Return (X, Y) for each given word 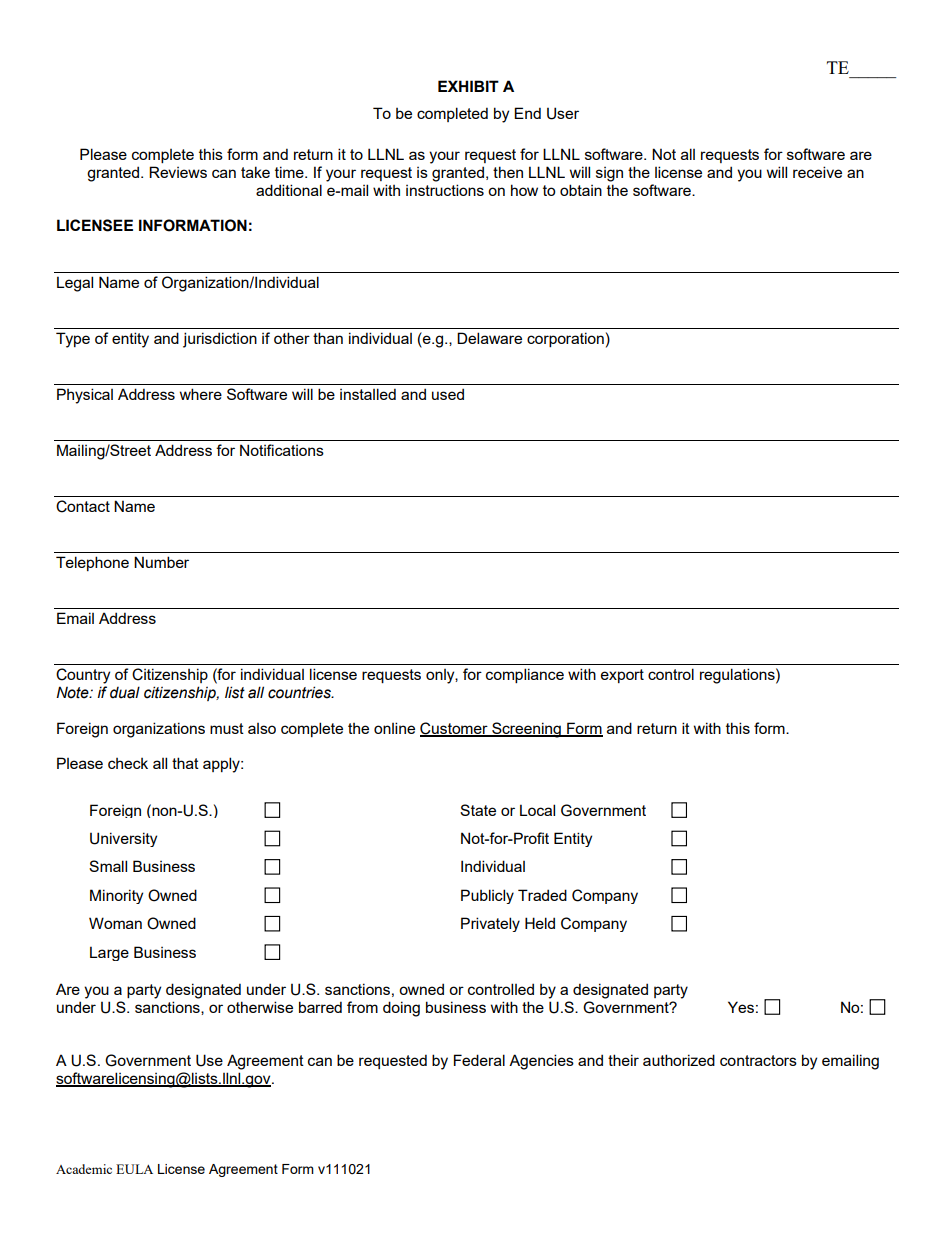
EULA (134, 1169)
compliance (525, 675)
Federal (479, 1060)
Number (161, 562)
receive (817, 172)
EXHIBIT (468, 86)
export (622, 676)
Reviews (178, 172)
